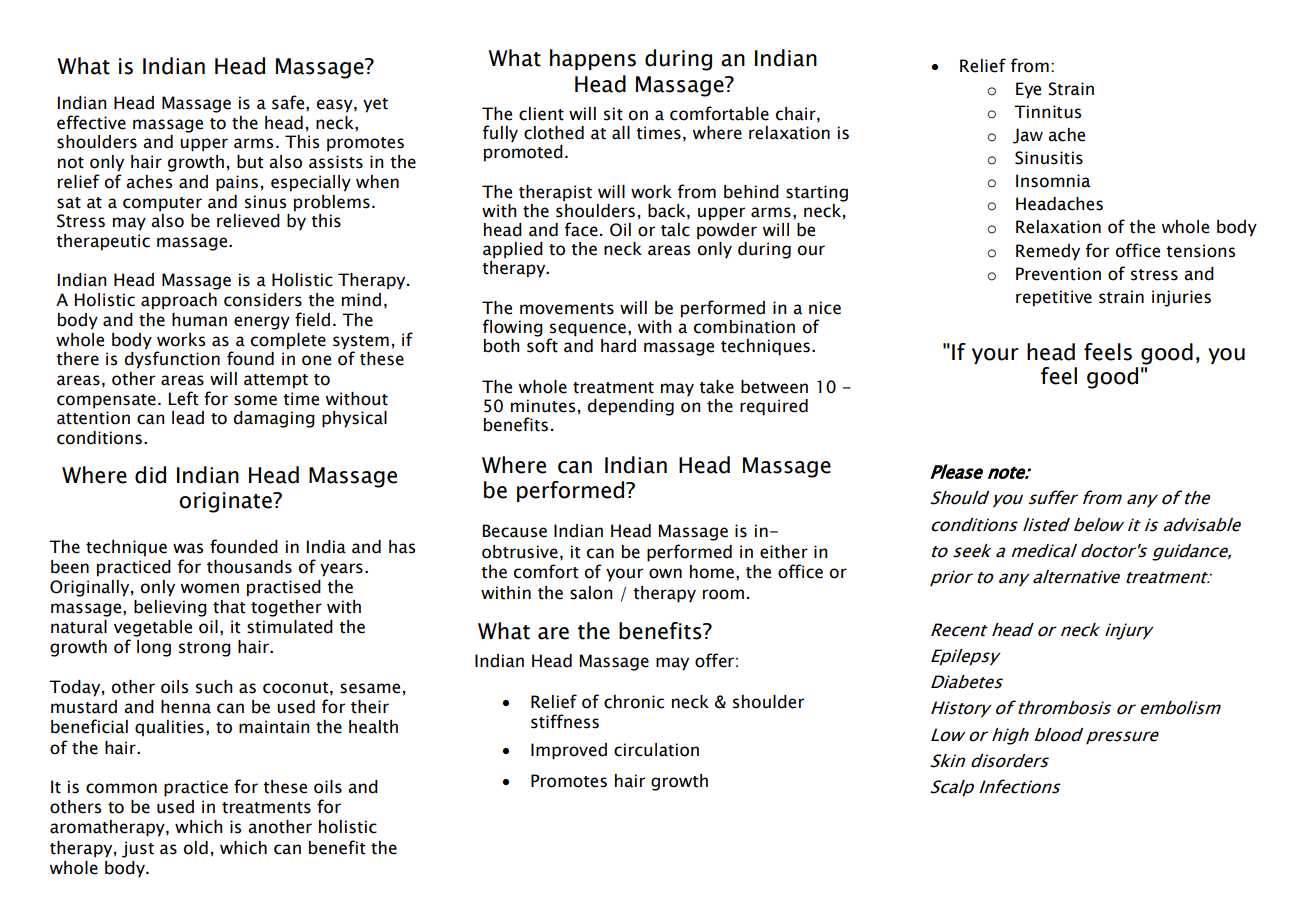  I want to click on happens, so click(593, 59).
